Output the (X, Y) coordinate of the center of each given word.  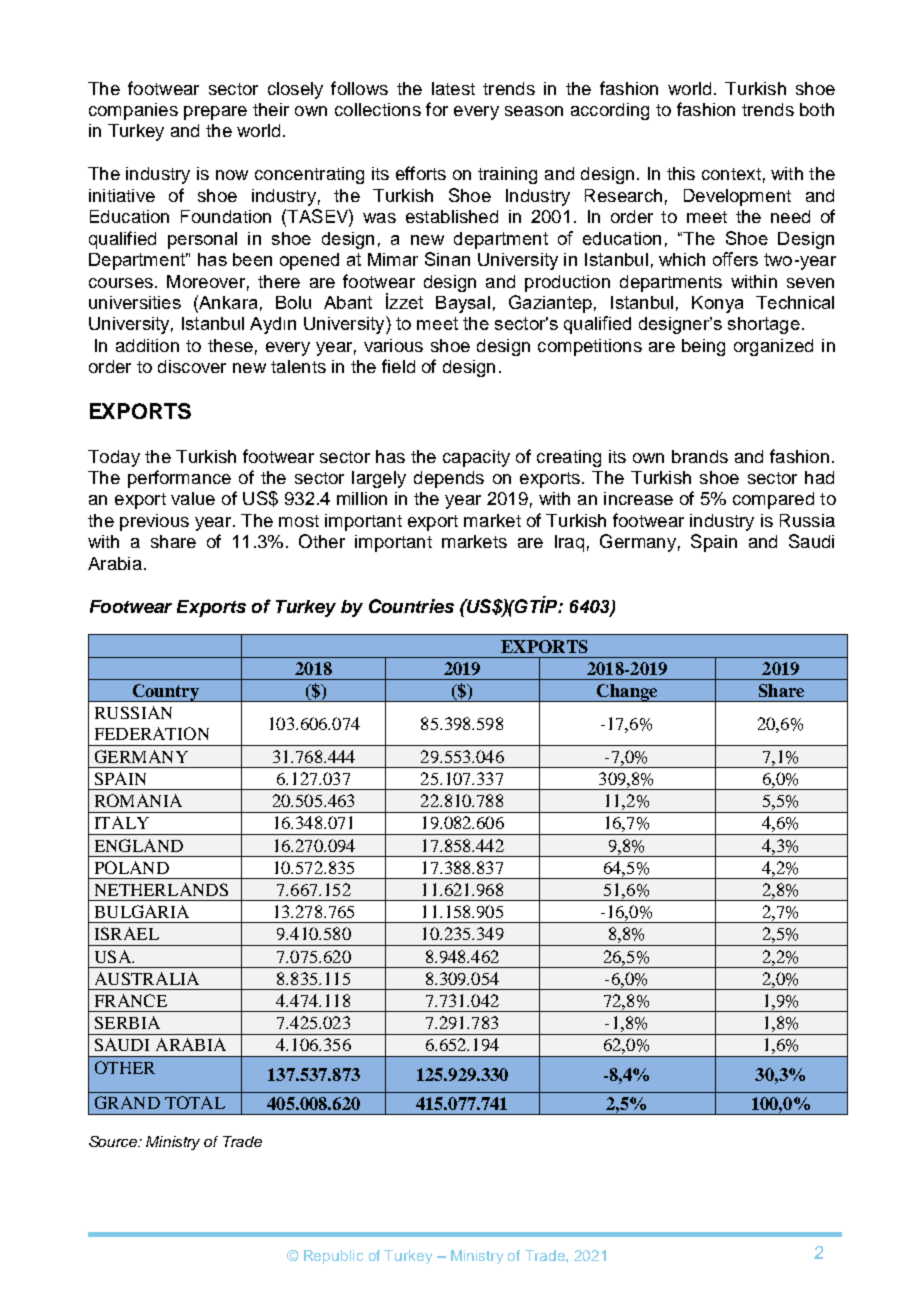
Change (627, 693)
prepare (215, 113)
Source (114, 1141)
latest (453, 88)
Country (165, 693)
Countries (411, 606)
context (731, 174)
